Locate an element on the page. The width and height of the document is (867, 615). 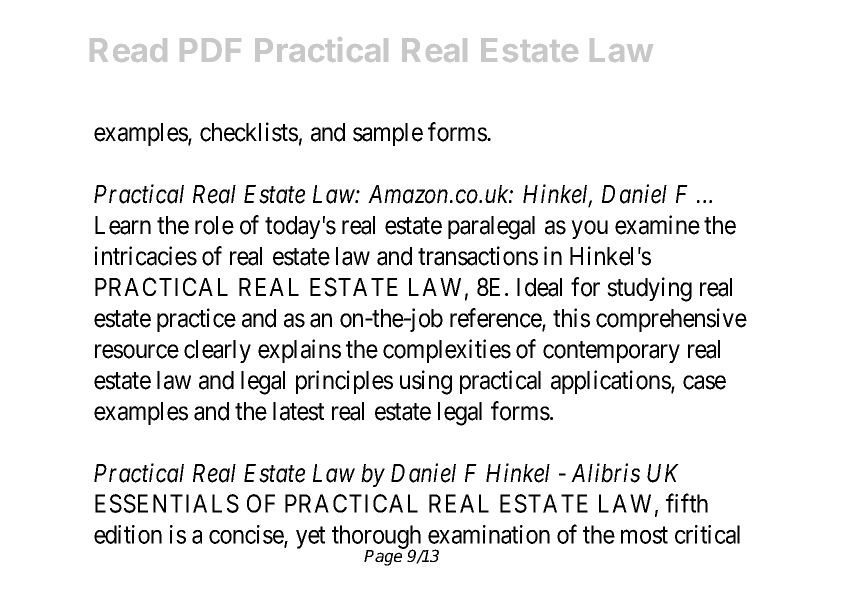
you is located at coordinates (589, 229).
